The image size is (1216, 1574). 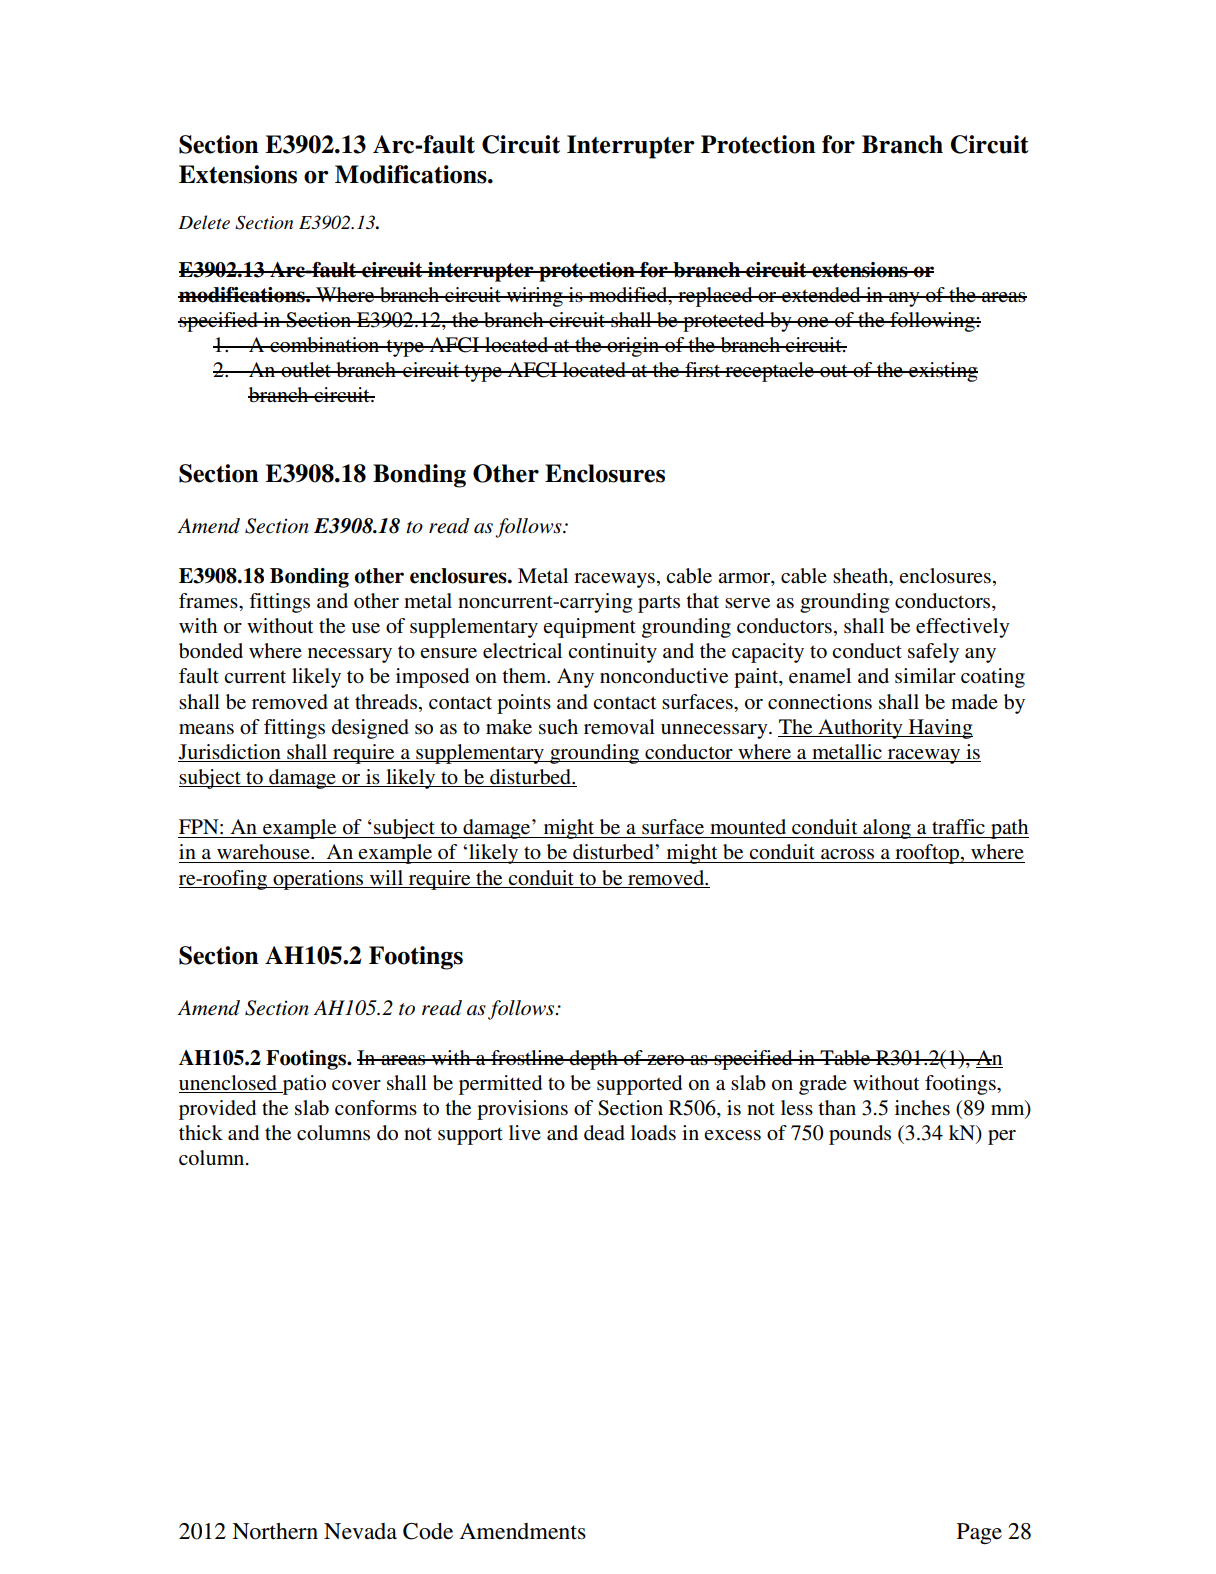 What do you see at coordinates (821, 295) in the screenshot?
I see `extended` at bounding box center [821, 295].
